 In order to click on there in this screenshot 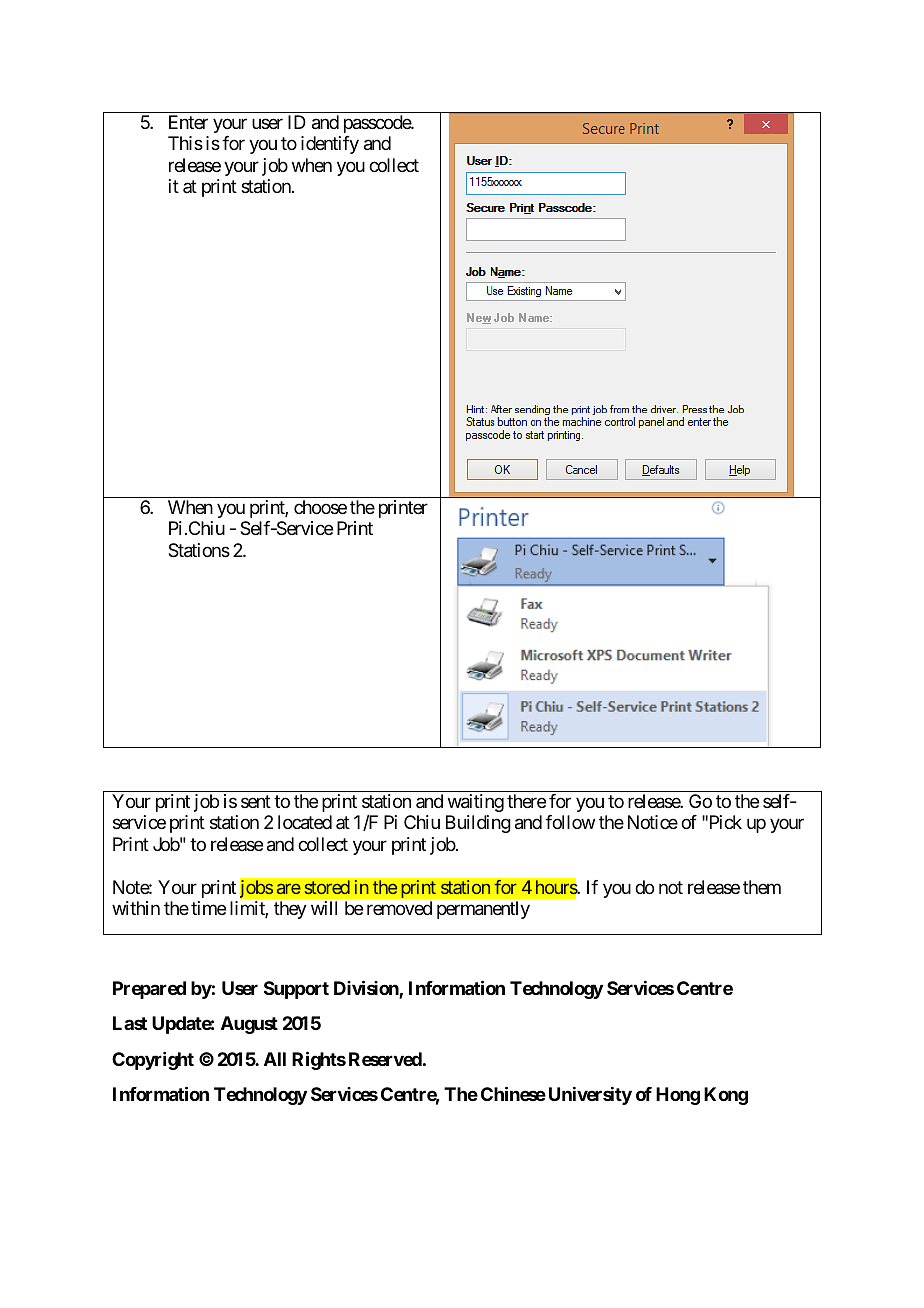, I will do `click(526, 801)`.
